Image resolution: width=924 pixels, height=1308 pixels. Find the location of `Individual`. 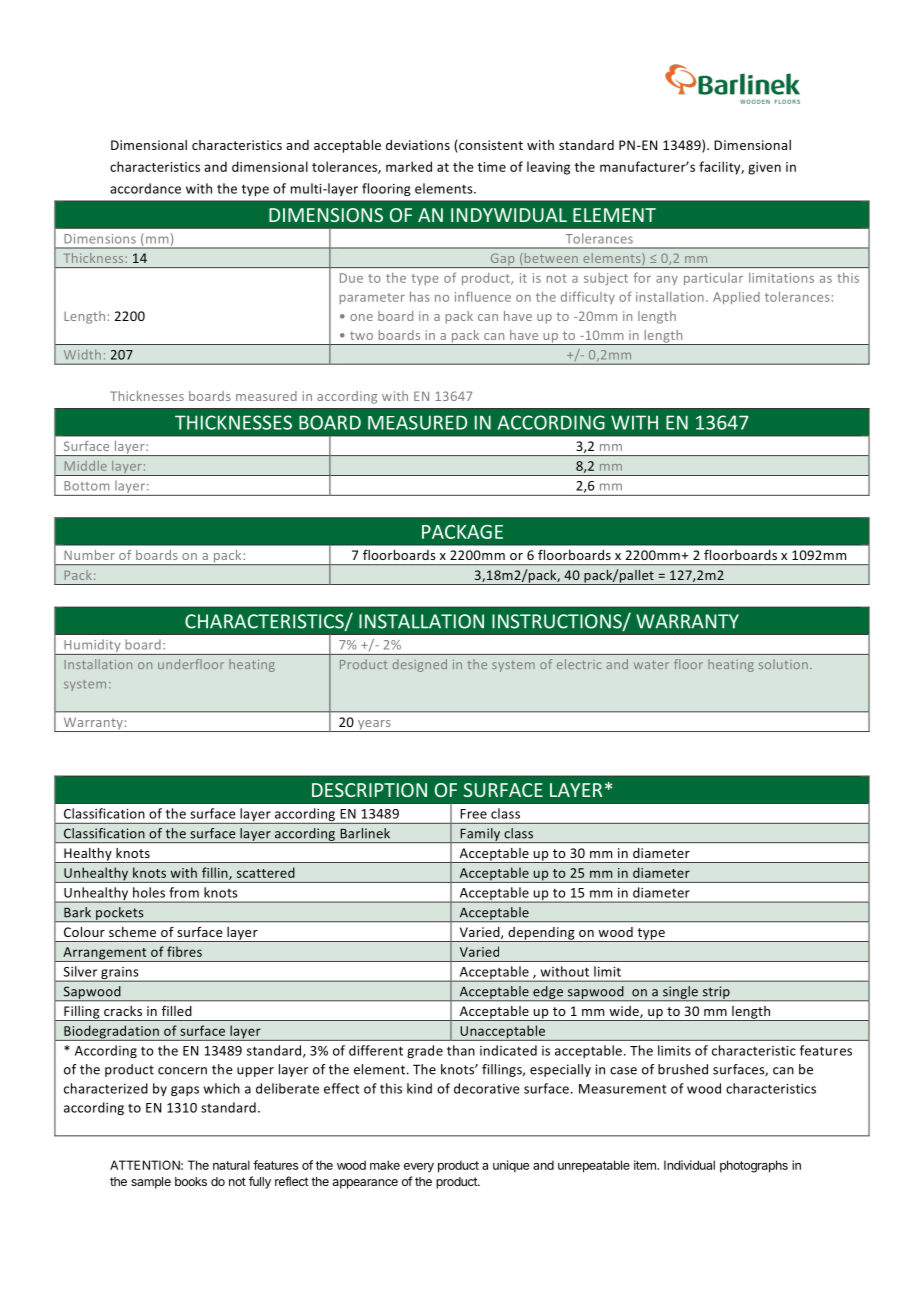

Individual is located at coordinates (689, 1165).
